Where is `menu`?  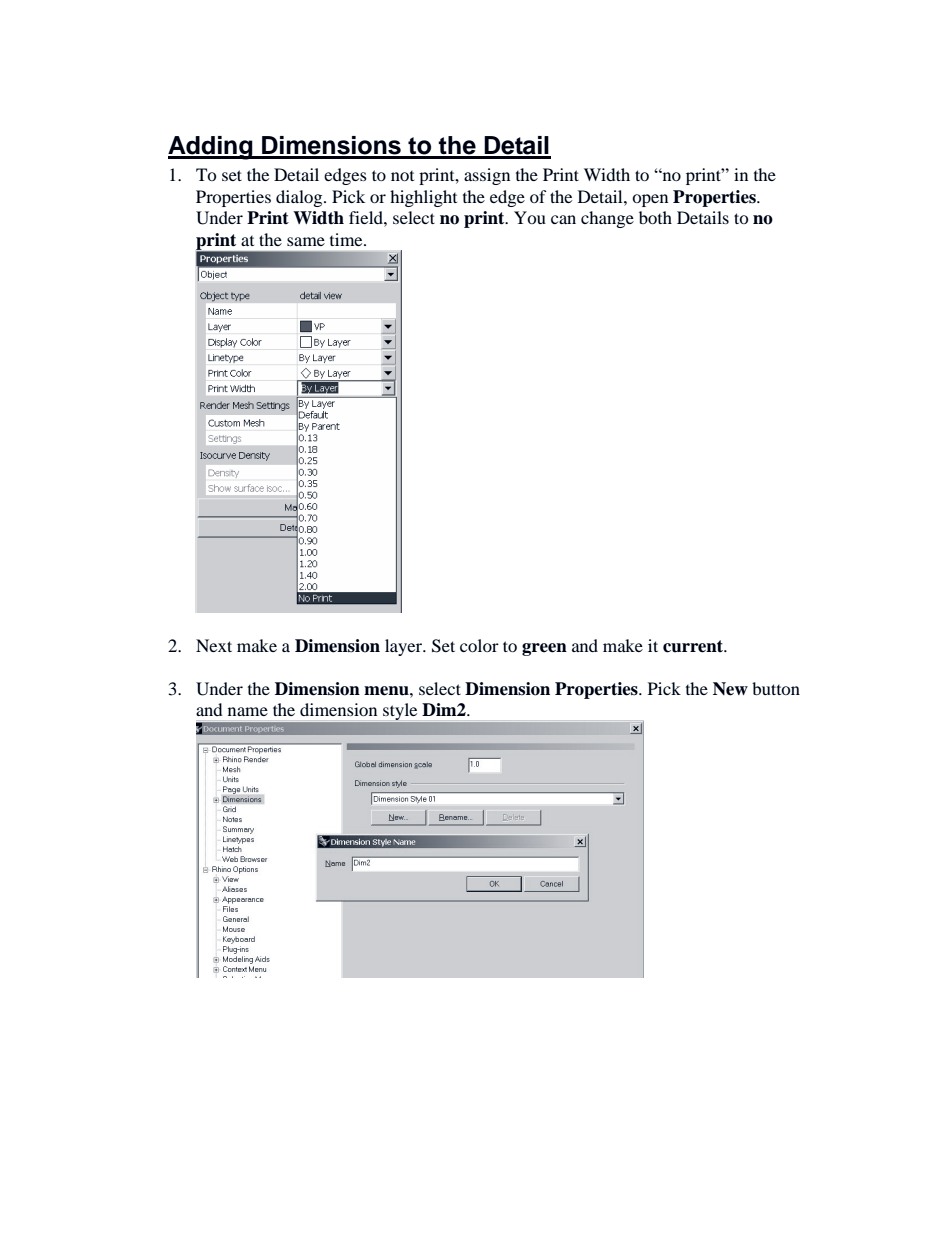
menu is located at coordinates (387, 691).
